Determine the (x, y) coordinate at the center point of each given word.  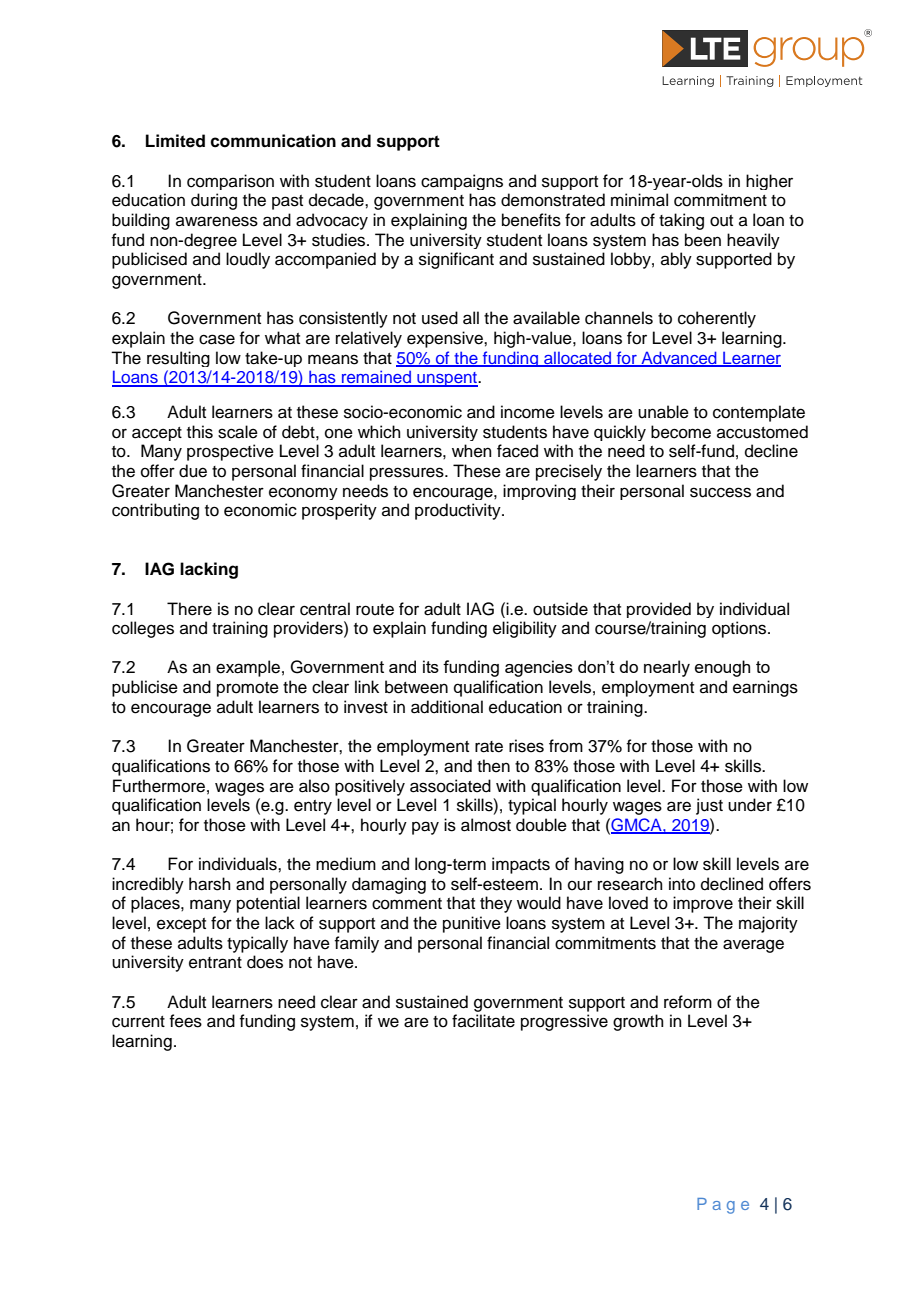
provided (659, 610)
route (375, 610)
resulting (178, 359)
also (314, 786)
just (709, 806)
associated (450, 786)
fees (185, 1021)
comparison (230, 182)
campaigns (462, 182)
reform (688, 1002)
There (189, 609)
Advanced (679, 358)
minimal (639, 200)
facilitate (483, 1021)
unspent (447, 379)
